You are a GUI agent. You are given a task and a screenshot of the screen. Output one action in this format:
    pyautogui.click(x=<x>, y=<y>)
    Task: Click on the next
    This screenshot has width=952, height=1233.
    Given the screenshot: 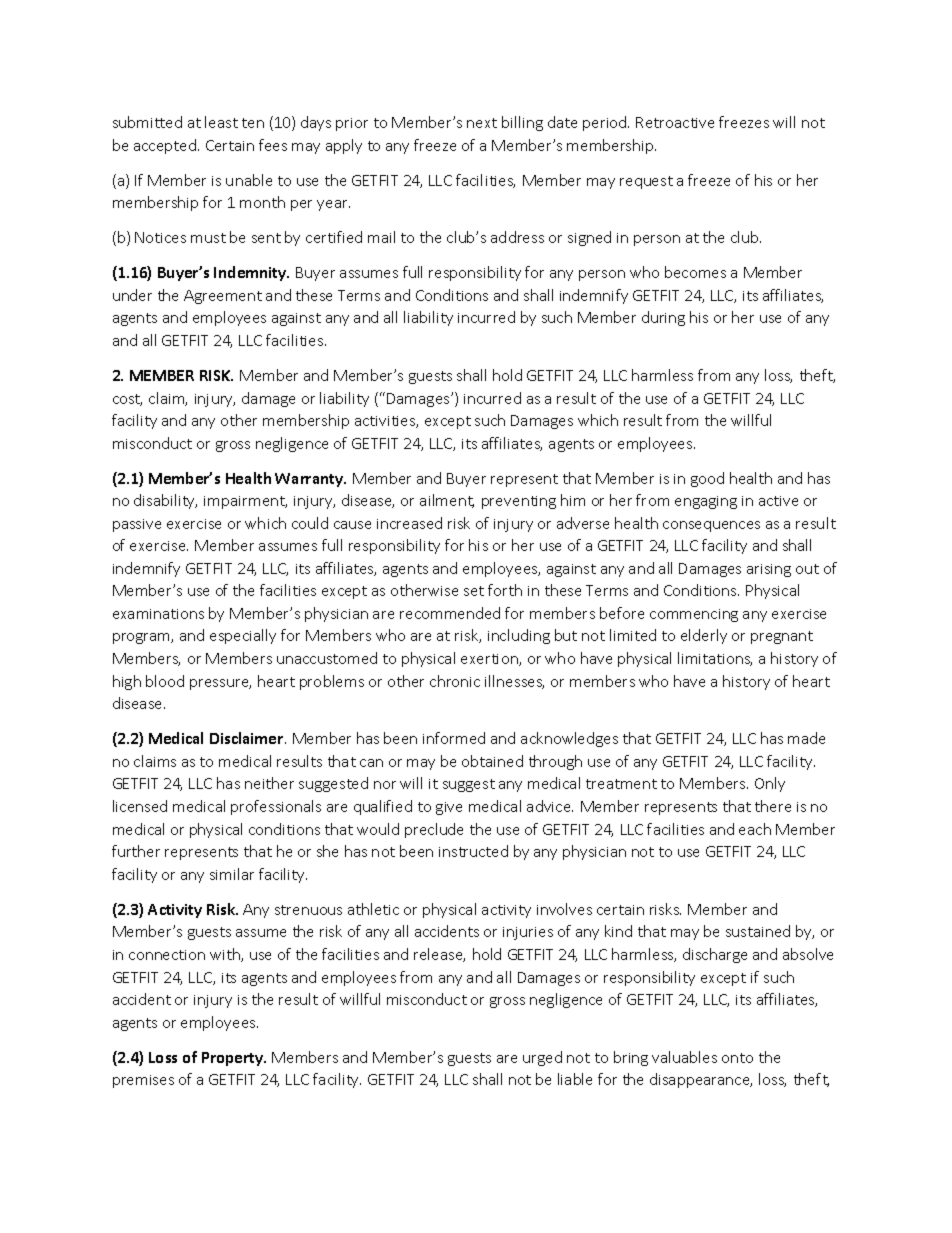 What is the action you would take?
    pyautogui.click(x=482, y=123)
